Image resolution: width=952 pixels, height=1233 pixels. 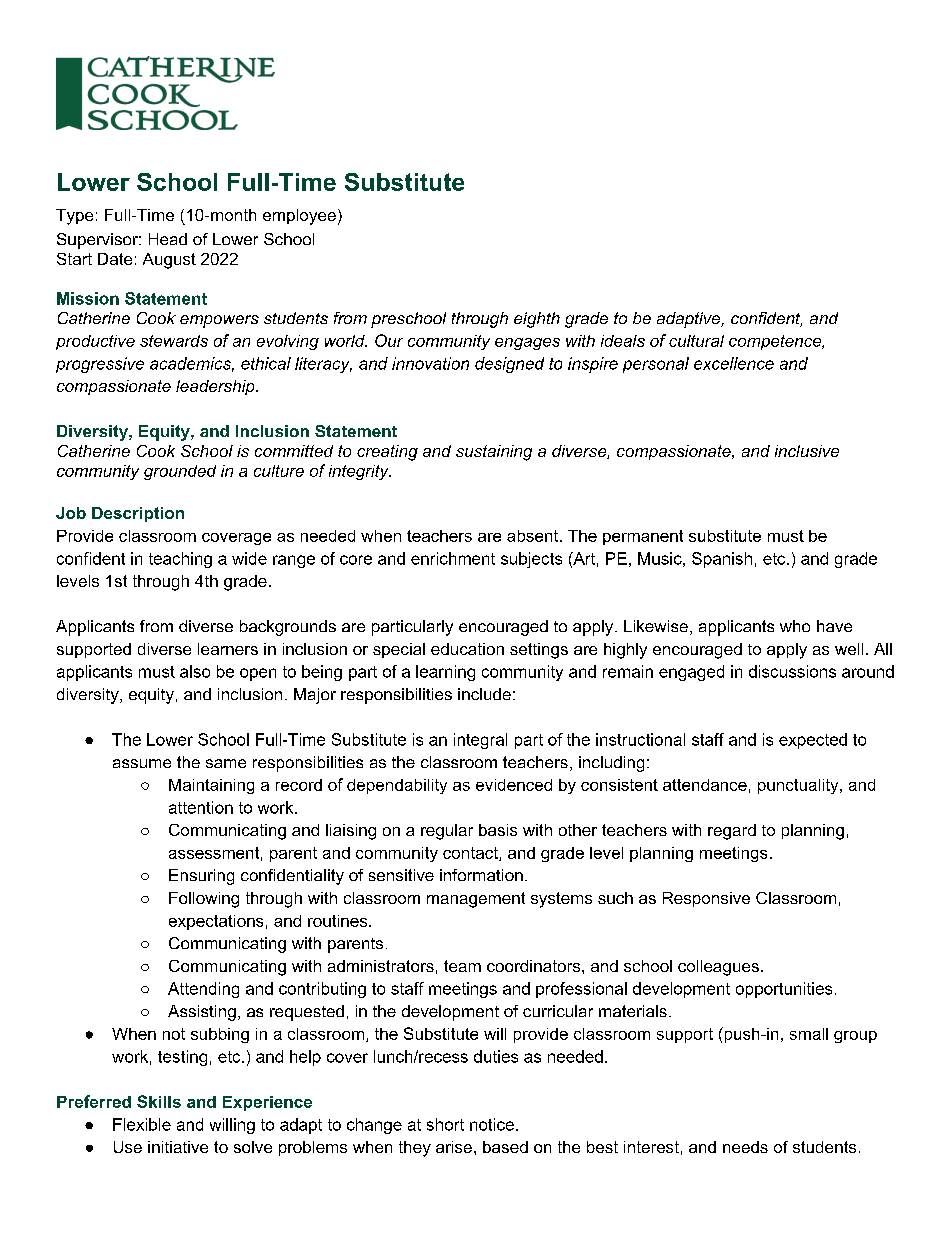 I want to click on sustaining, so click(x=494, y=453).
